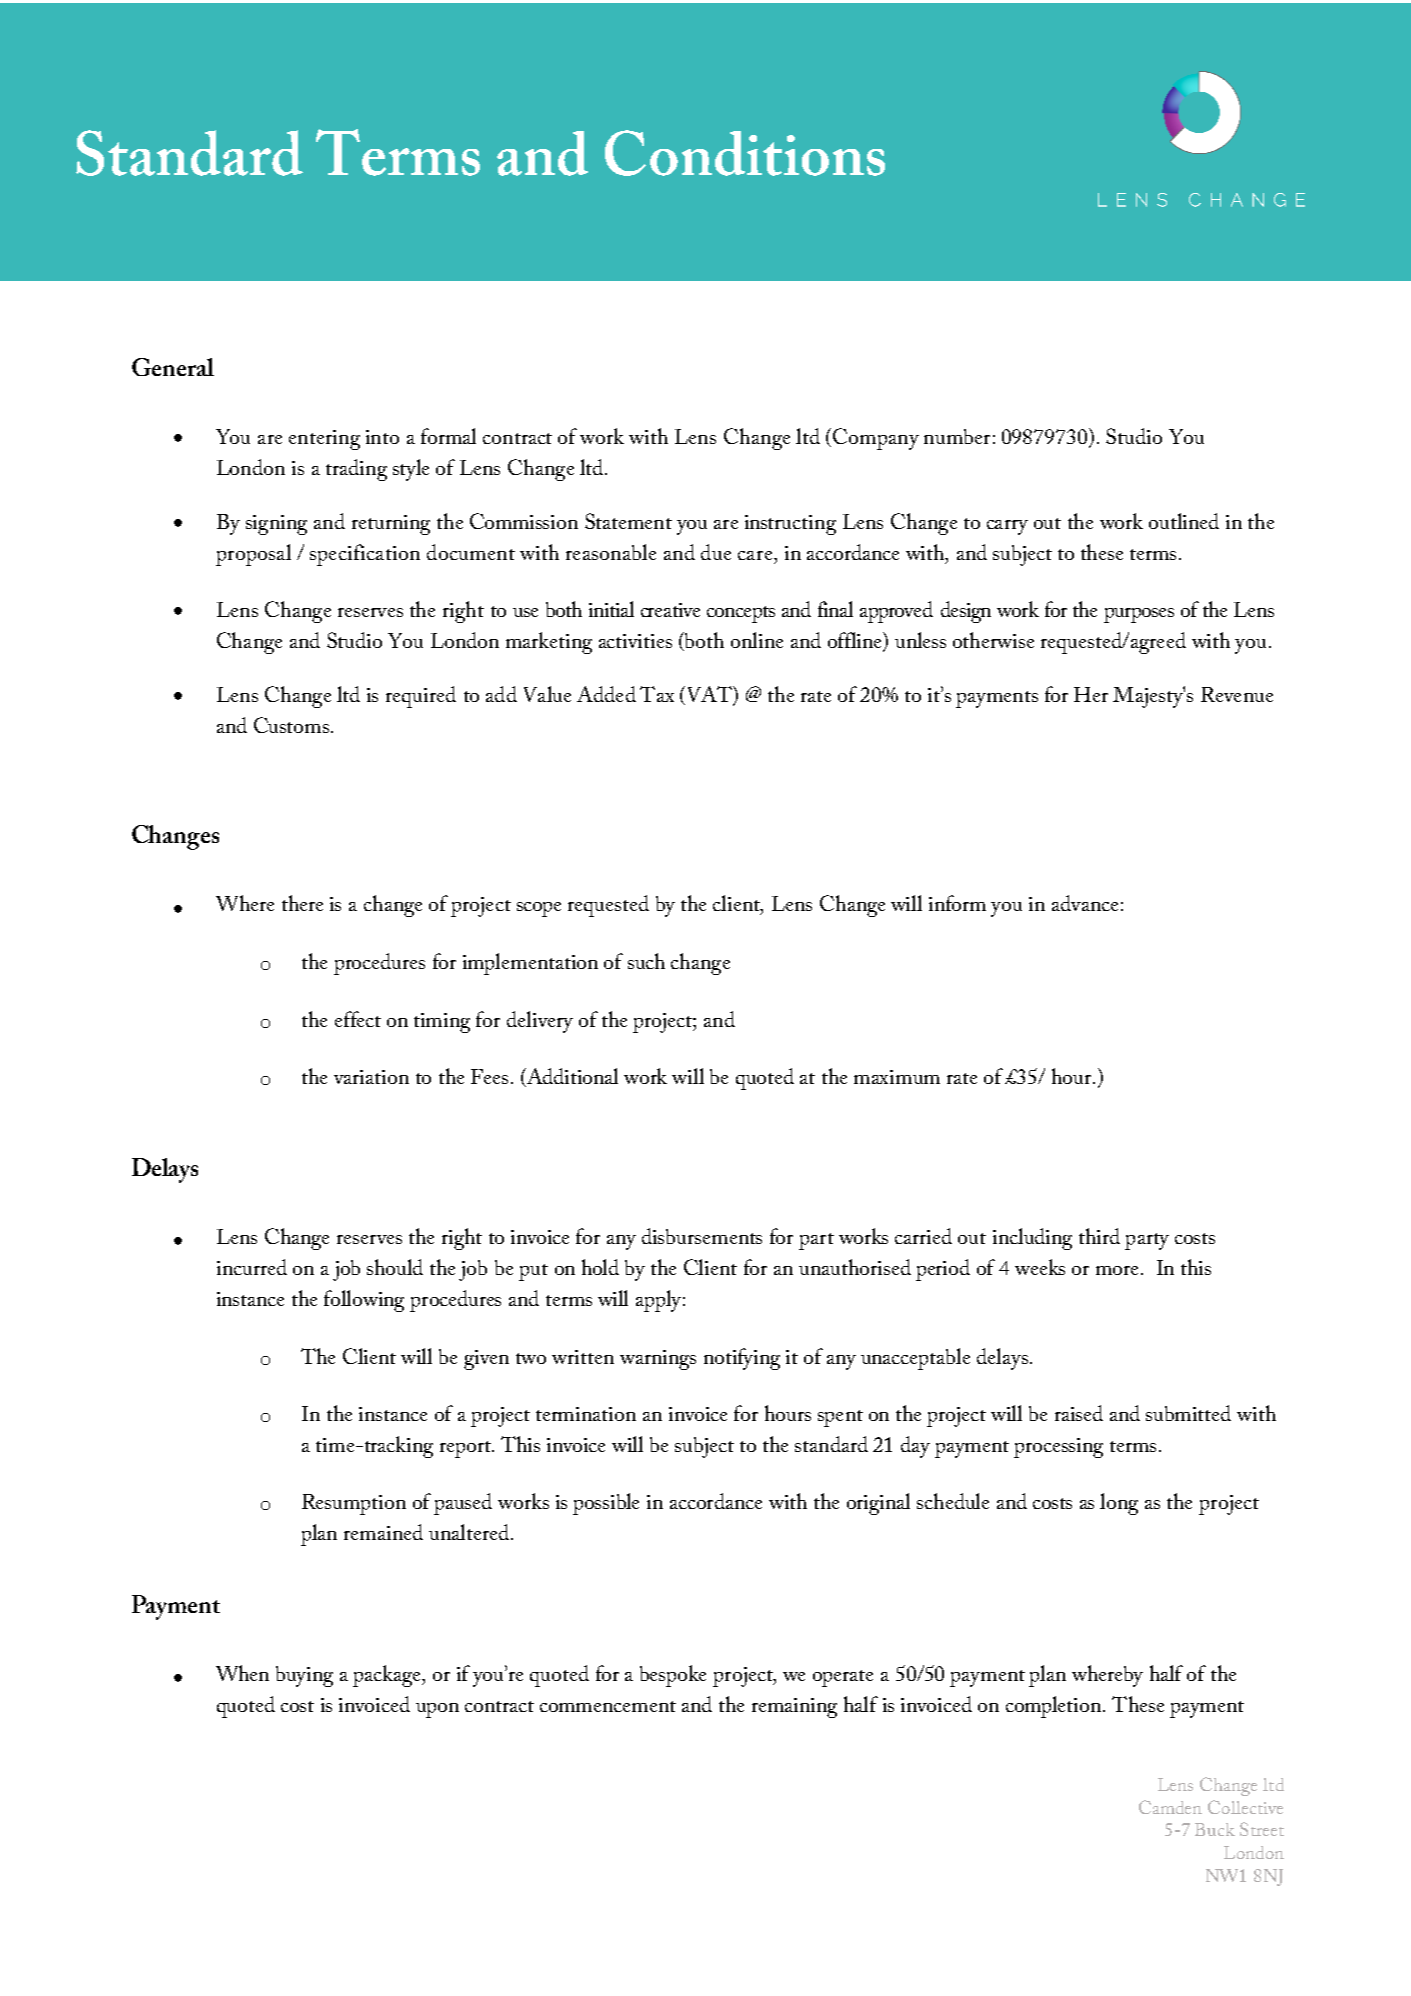 The image size is (1411, 1996). What do you see at coordinates (1170, 1807) in the screenshot?
I see `Camden` at bounding box center [1170, 1807].
